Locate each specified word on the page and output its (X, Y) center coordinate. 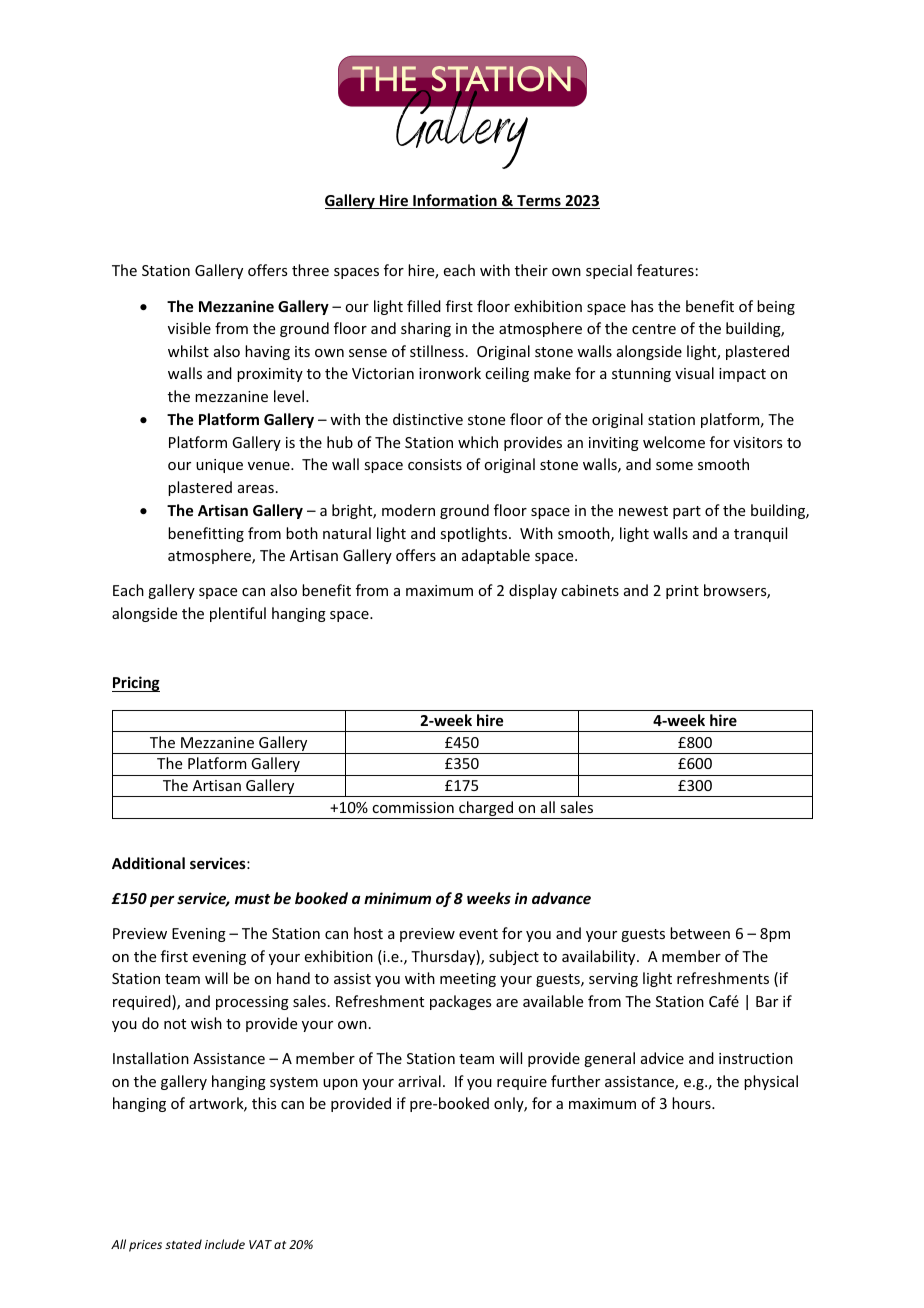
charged (486, 810)
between (700, 933)
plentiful (238, 614)
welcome (674, 442)
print (682, 592)
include (225, 1244)
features (665, 270)
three (310, 270)
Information (455, 201)
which (478, 442)
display (533, 591)
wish (206, 1023)
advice (662, 1058)
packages (460, 1002)
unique (219, 466)
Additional (148, 863)
